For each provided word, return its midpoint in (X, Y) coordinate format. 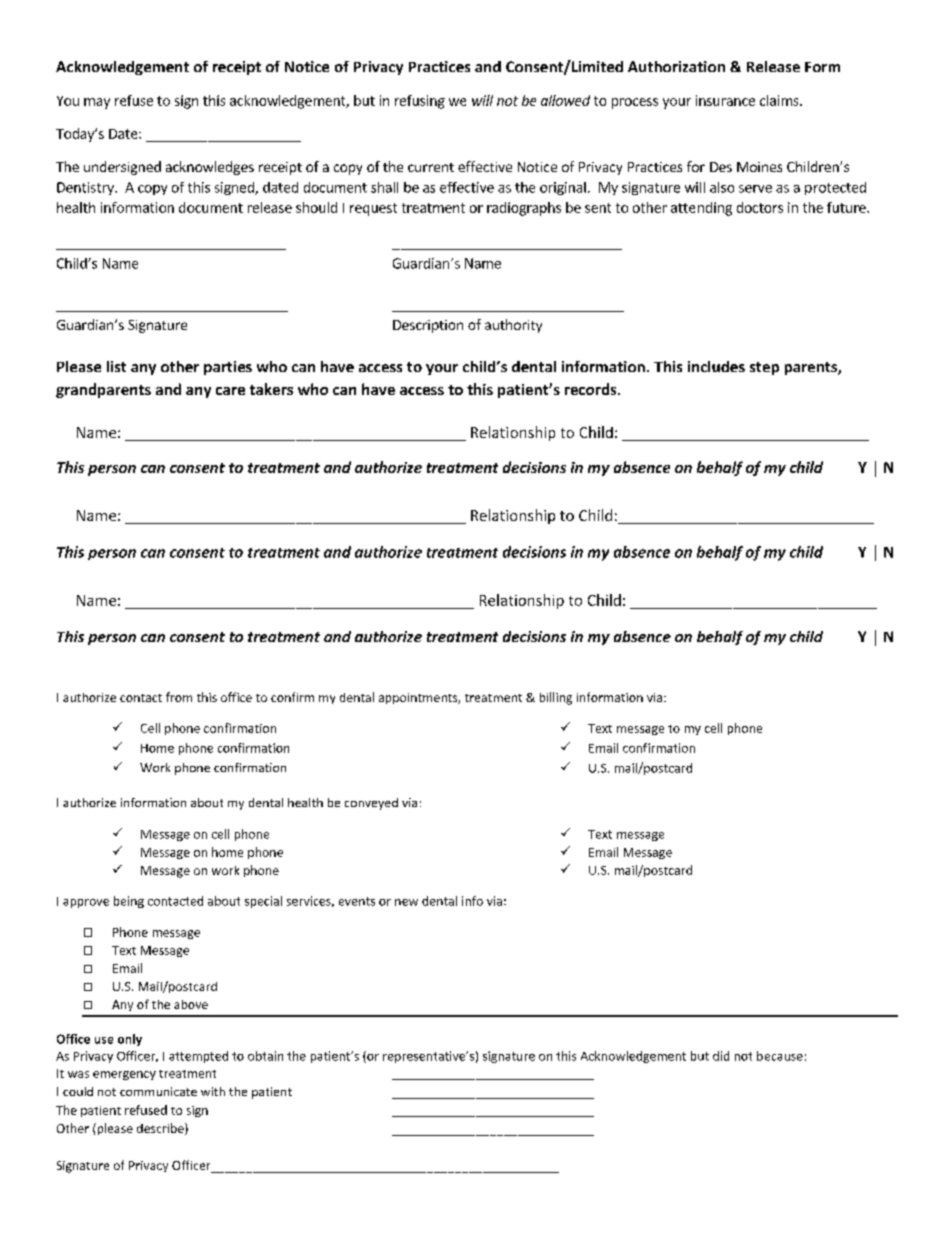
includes (716, 366)
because (780, 1056)
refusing (420, 102)
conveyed (371, 804)
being (129, 902)
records (592, 389)
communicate (158, 1091)
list (116, 366)
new (406, 902)
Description (428, 326)
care (230, 391)
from (179, 697)
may (97, 103)
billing (556, 698)
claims (780, 100)
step (764, 368)
